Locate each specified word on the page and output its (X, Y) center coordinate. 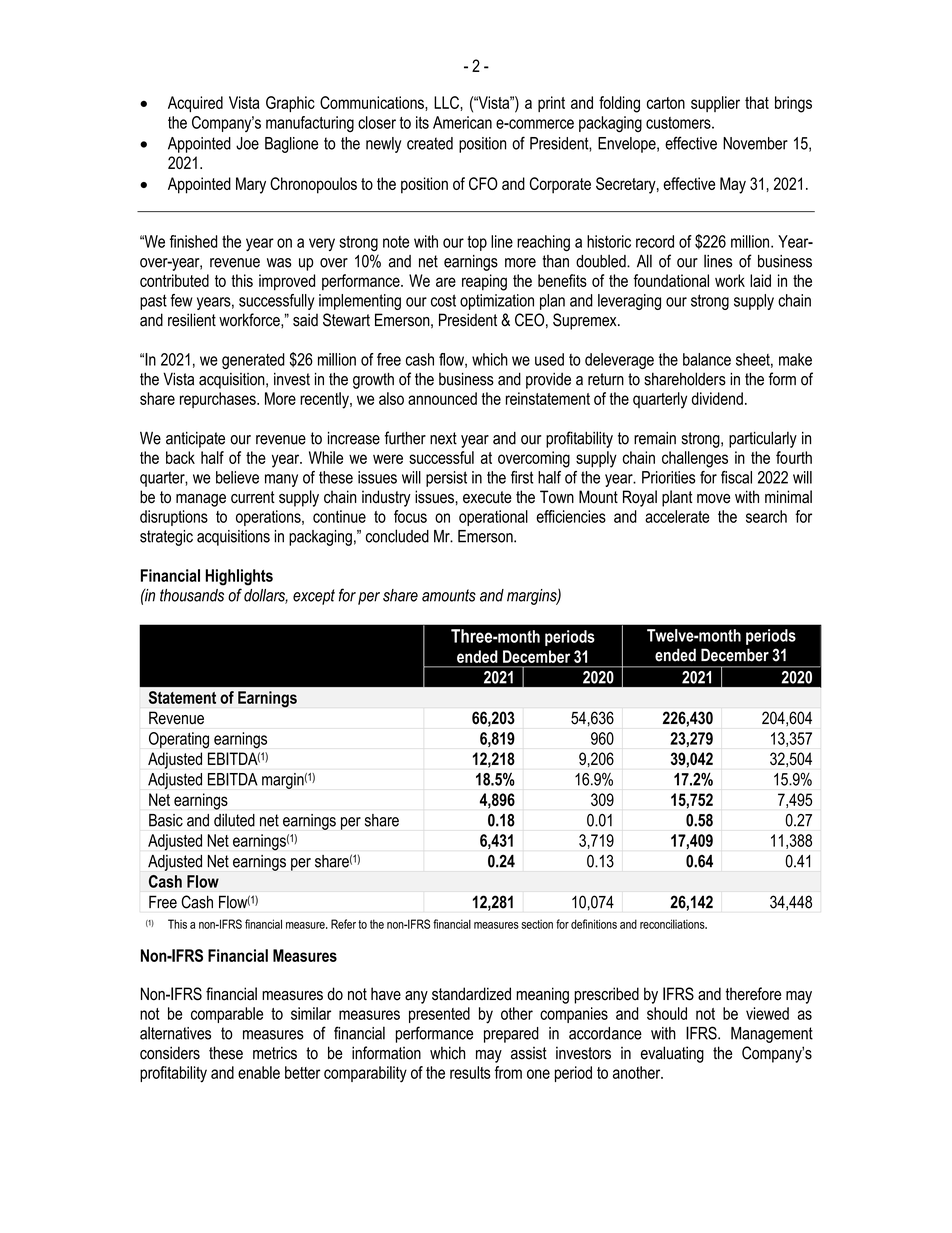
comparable (227, 1015)
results (470, 1072)
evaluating (672, 1054)
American (462, 122)
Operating (179, 740)
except (314, 597)
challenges (695, 459)
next (443, 438)
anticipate (195, 440)
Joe (247, 143)
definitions (594, 924)
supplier (715, 104)
